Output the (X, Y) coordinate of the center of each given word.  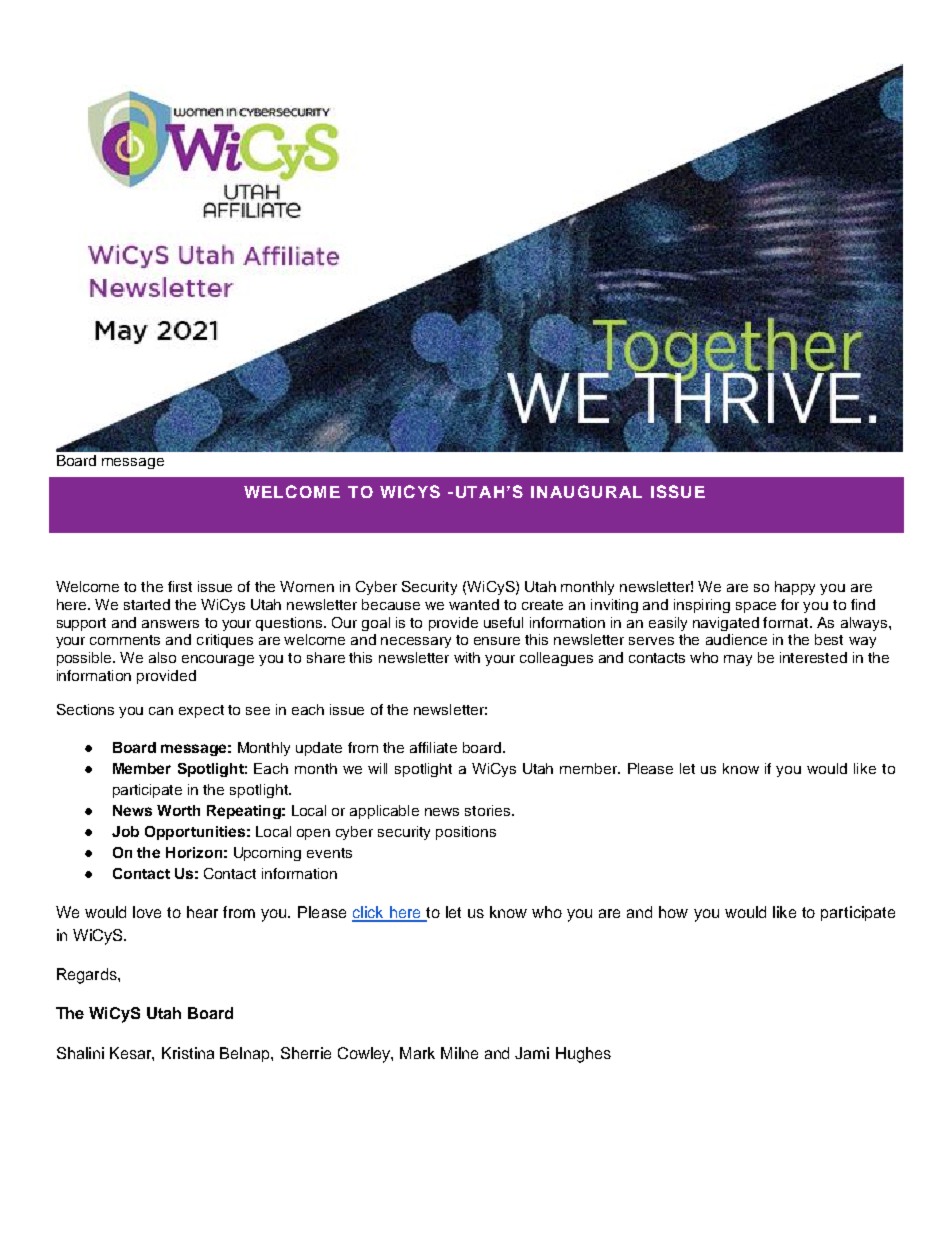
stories (489, 810)
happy (795, 588)
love (147, 912)
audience (736, 639)
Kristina (188, 1053)
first (180, 586)
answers (170, 624)
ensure (497, 641)
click (369, 913)
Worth (178, 810)
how (673, 912)
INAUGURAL (586, 491)
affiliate (433, 747)
